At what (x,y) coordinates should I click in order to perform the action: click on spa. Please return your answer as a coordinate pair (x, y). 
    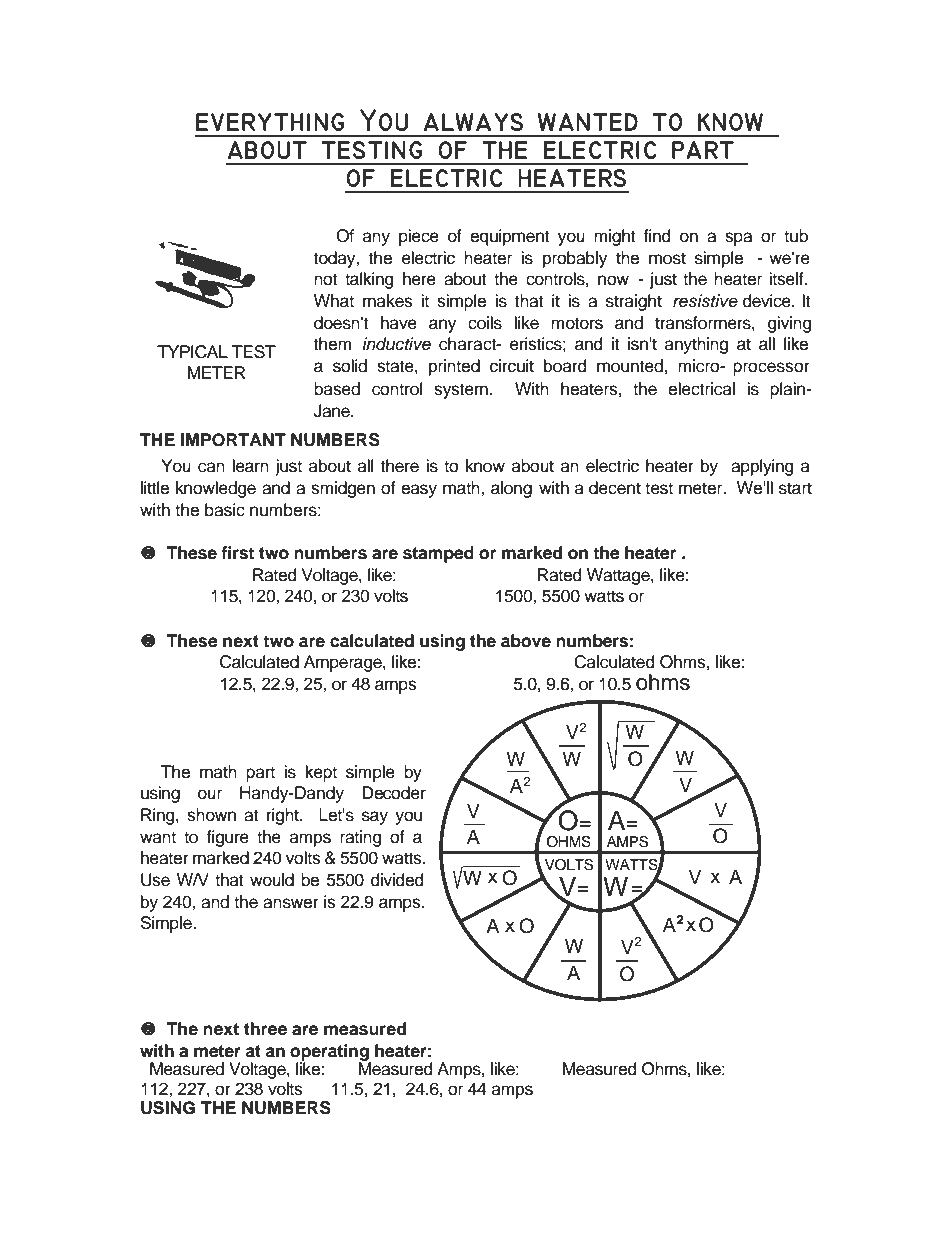
    Looking at the image, I should click on (738, 239).
